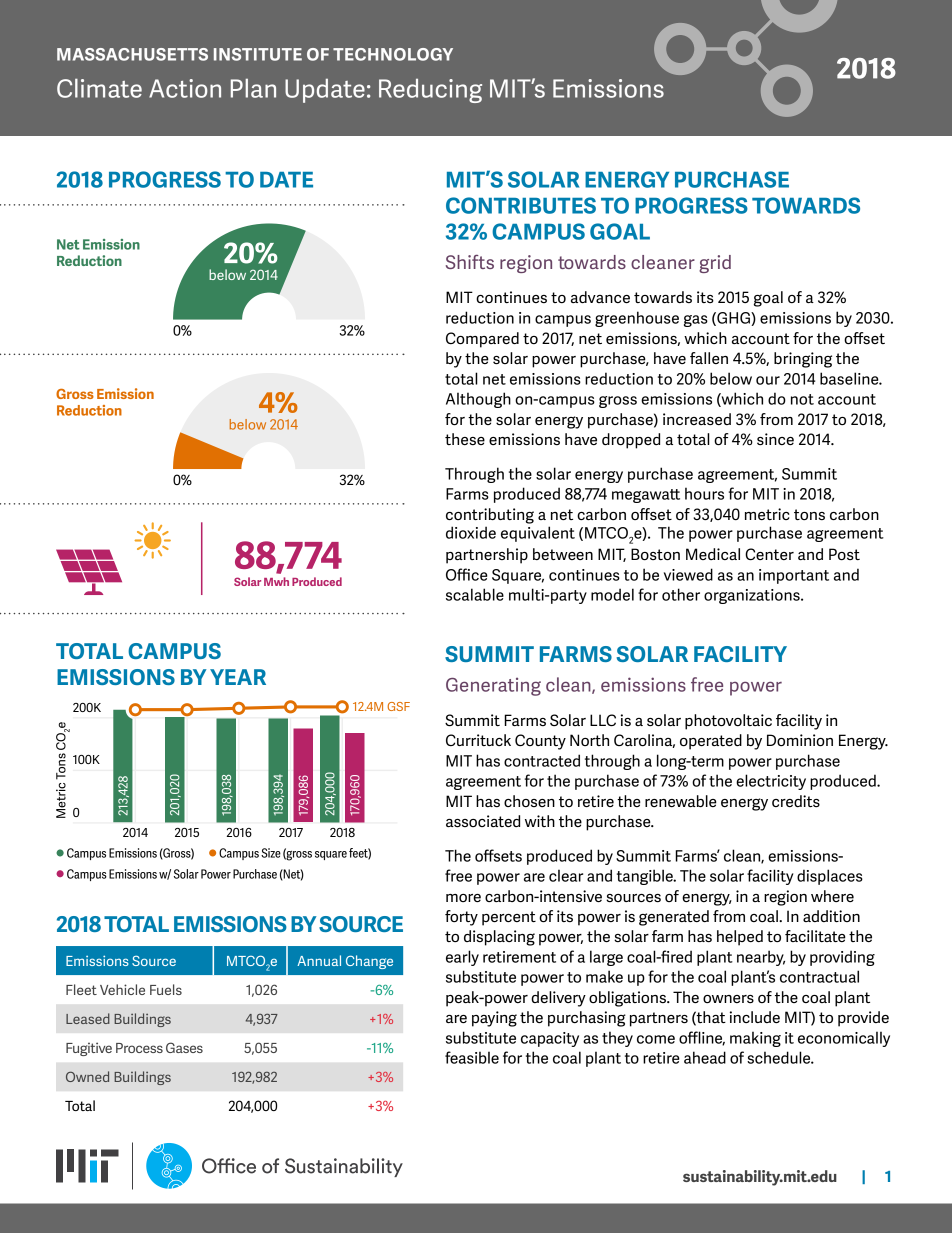 The image size is (952, 1233). Describe the element at coordinates (472, 1057) in the page. I see `feasible` at that location.
